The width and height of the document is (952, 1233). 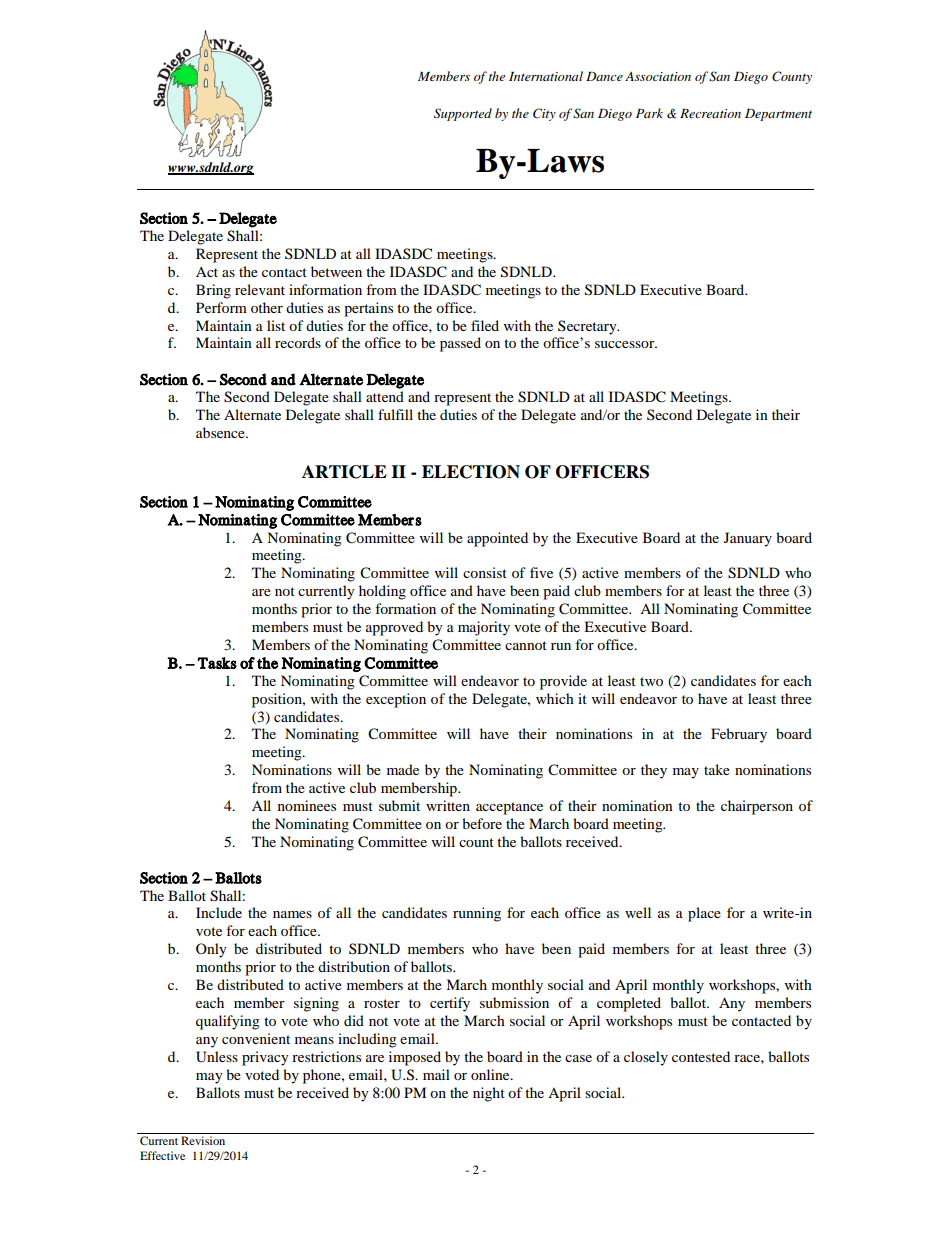 What do you see at coordinates (710, 113) in the document?
I see `Recreation` at bounding box center [710, 113].
